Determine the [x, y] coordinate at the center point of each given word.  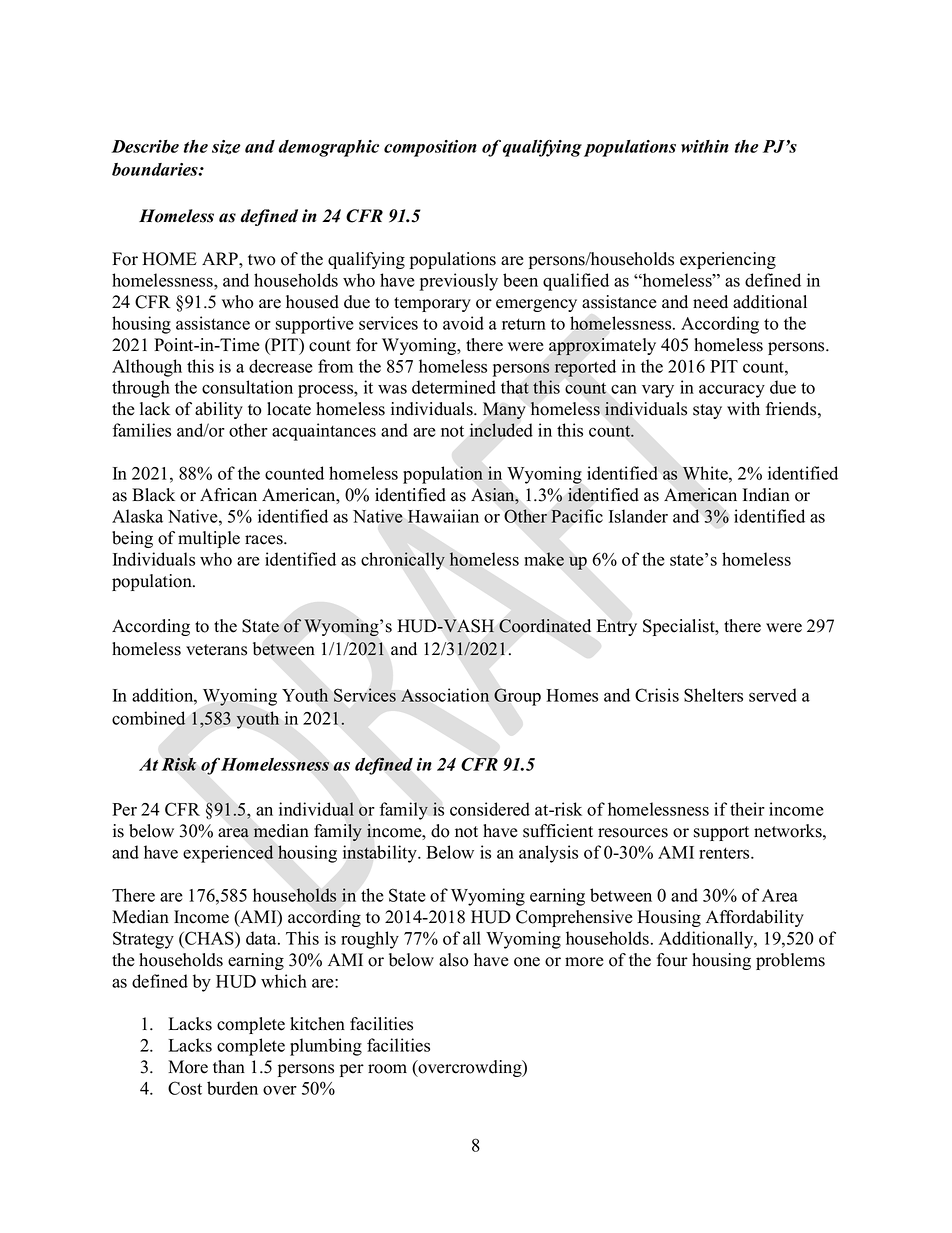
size [226, 147]
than [229, 1066]
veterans [216, 650]
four [672, 960]
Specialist [680, 627]
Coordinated [545, 626]
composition [430, 148]
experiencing [728, 260]
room [387, 1069]
